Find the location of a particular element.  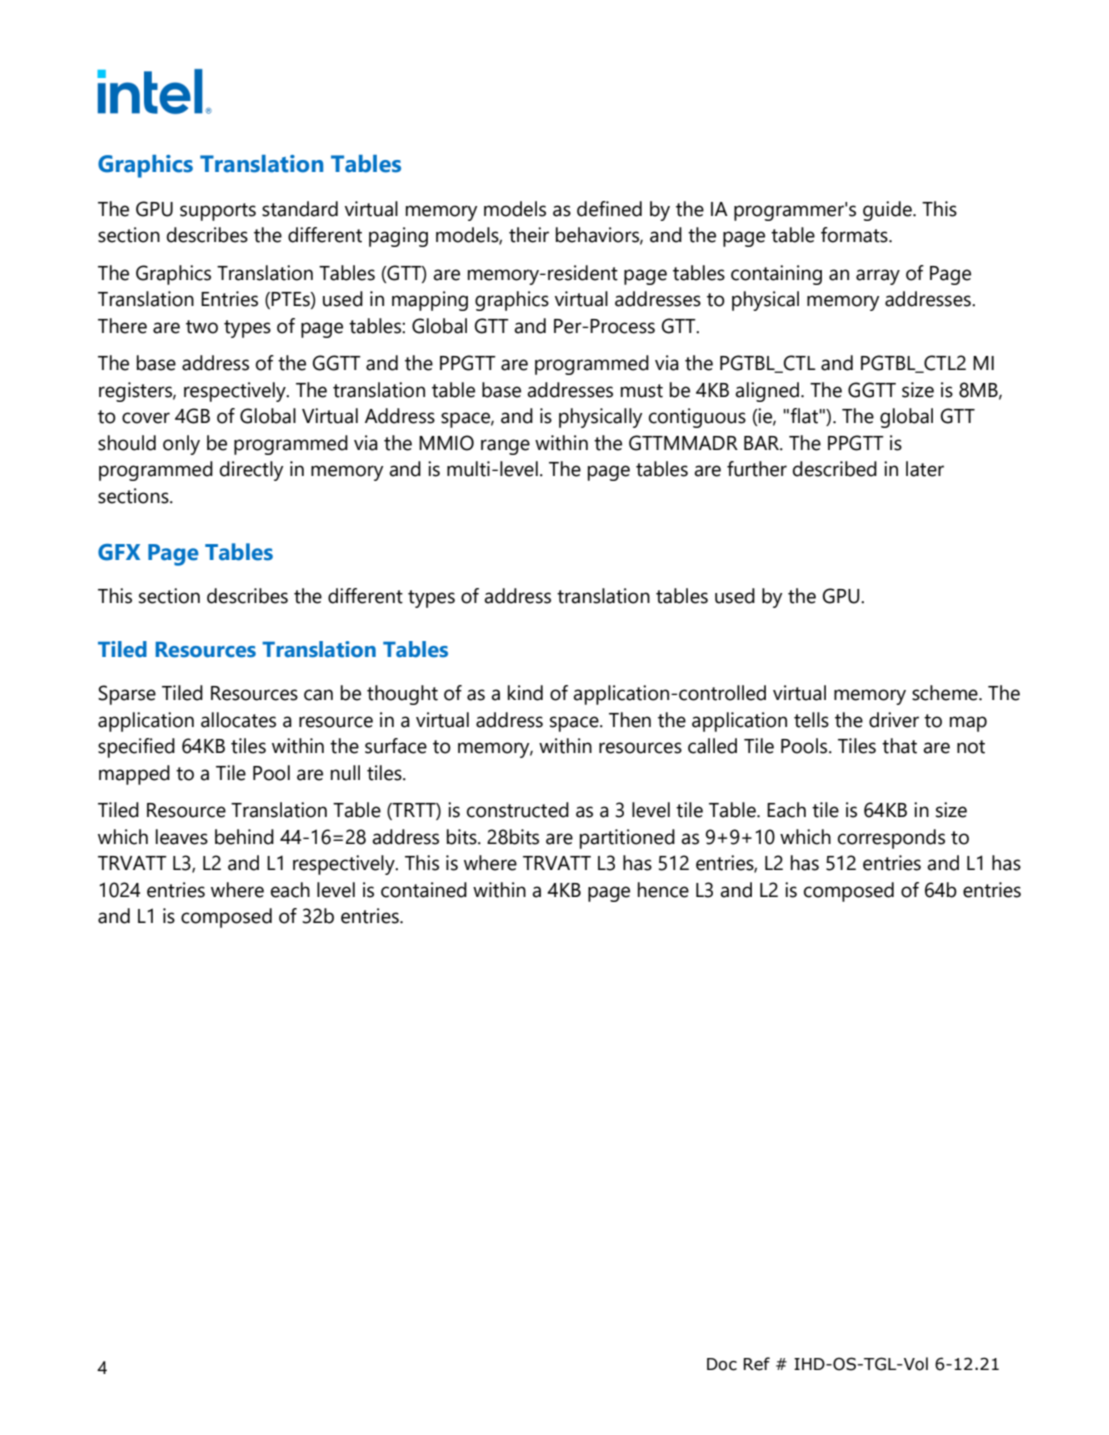

kind is located at coordinates (525, 693).
